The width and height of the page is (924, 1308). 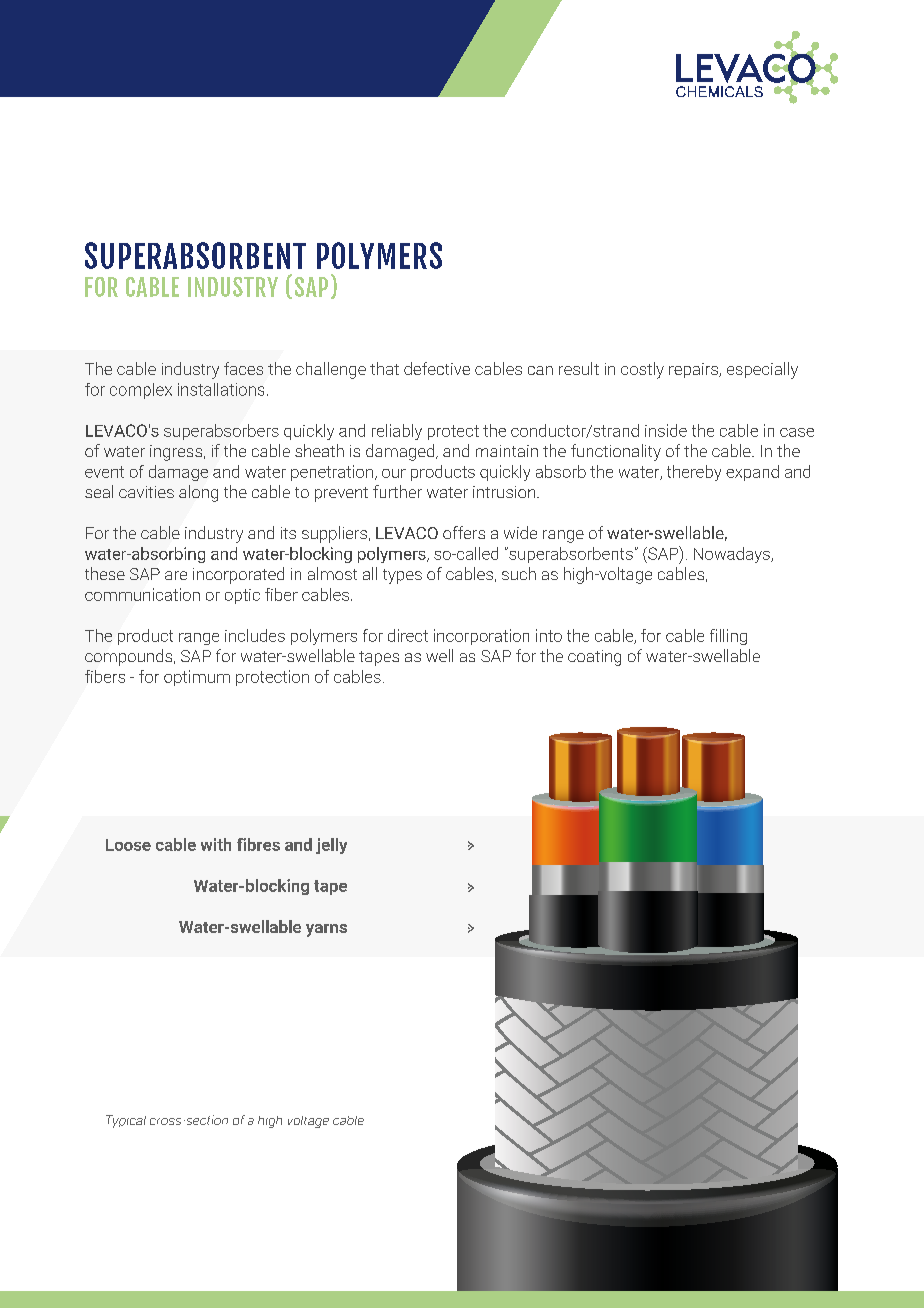 I want to click on yarns, so click(x=326, y=930).
